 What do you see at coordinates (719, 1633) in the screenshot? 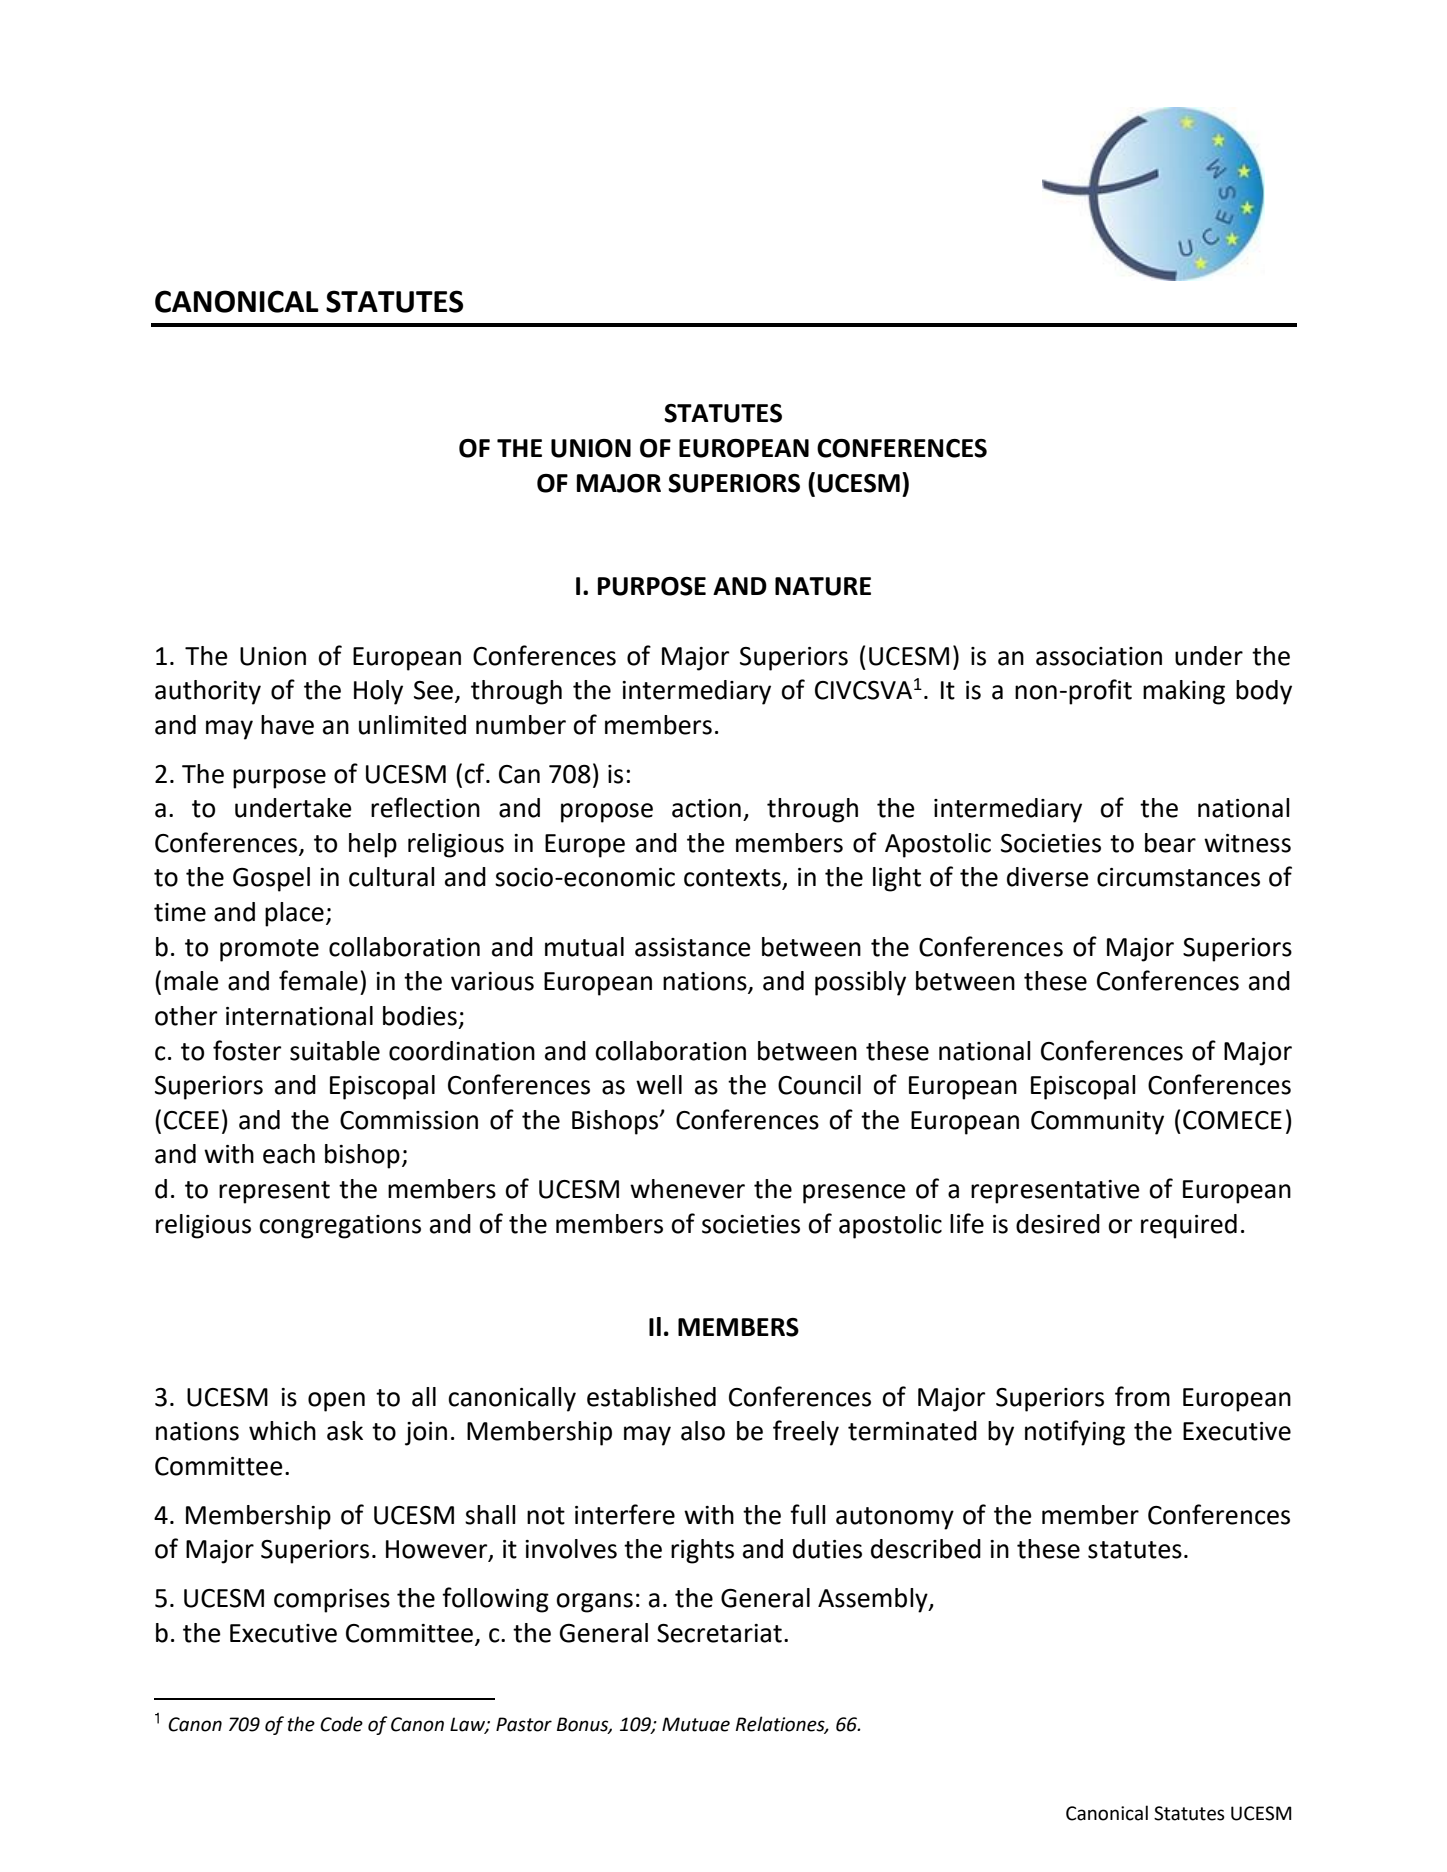
I see `Secretariat` at bounding box center [719, 1633].
